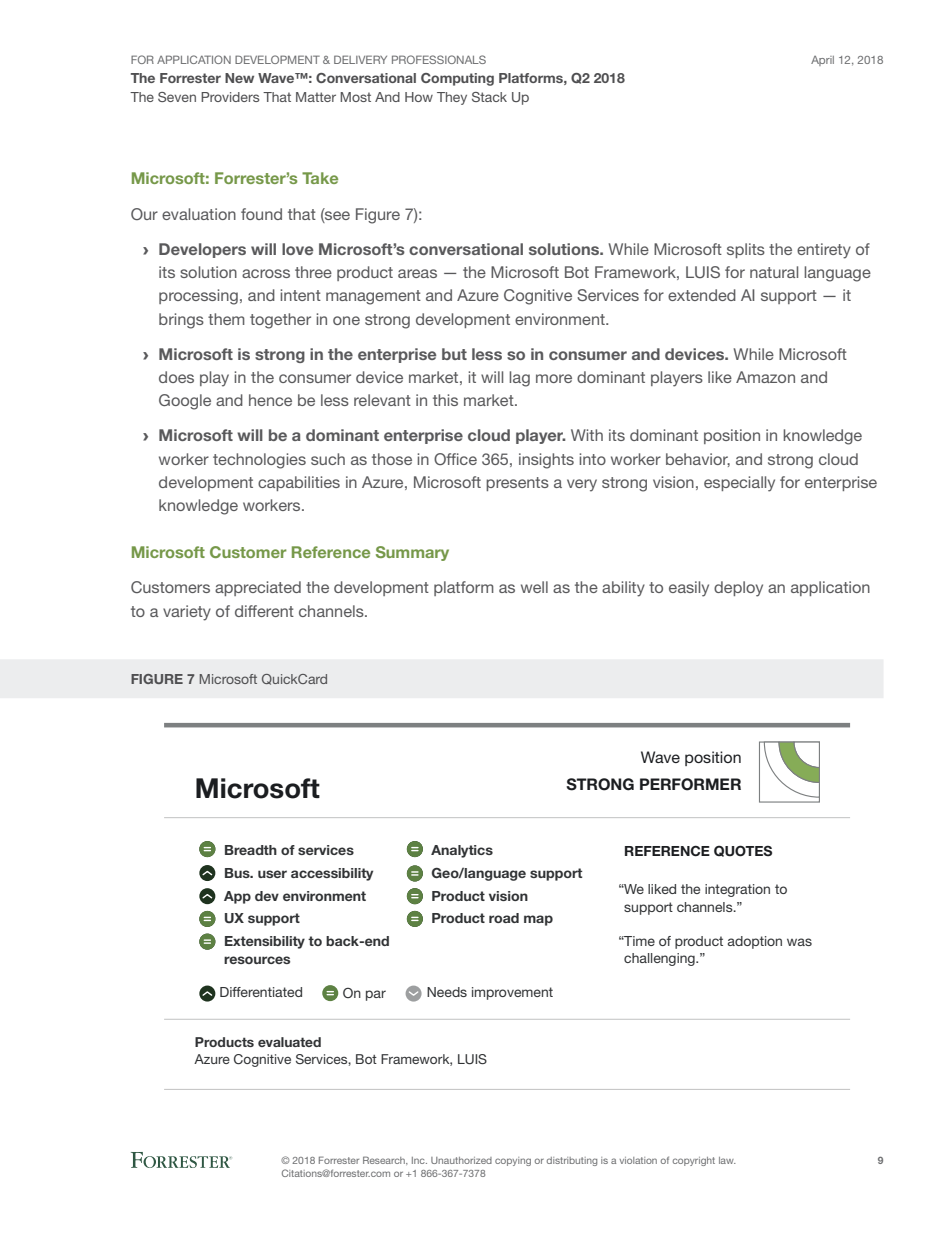 This screenshot has width=952, height=1233. Describe the element at coordinates (765, 377) in the screenshot. I see `Amazon` at that location.
